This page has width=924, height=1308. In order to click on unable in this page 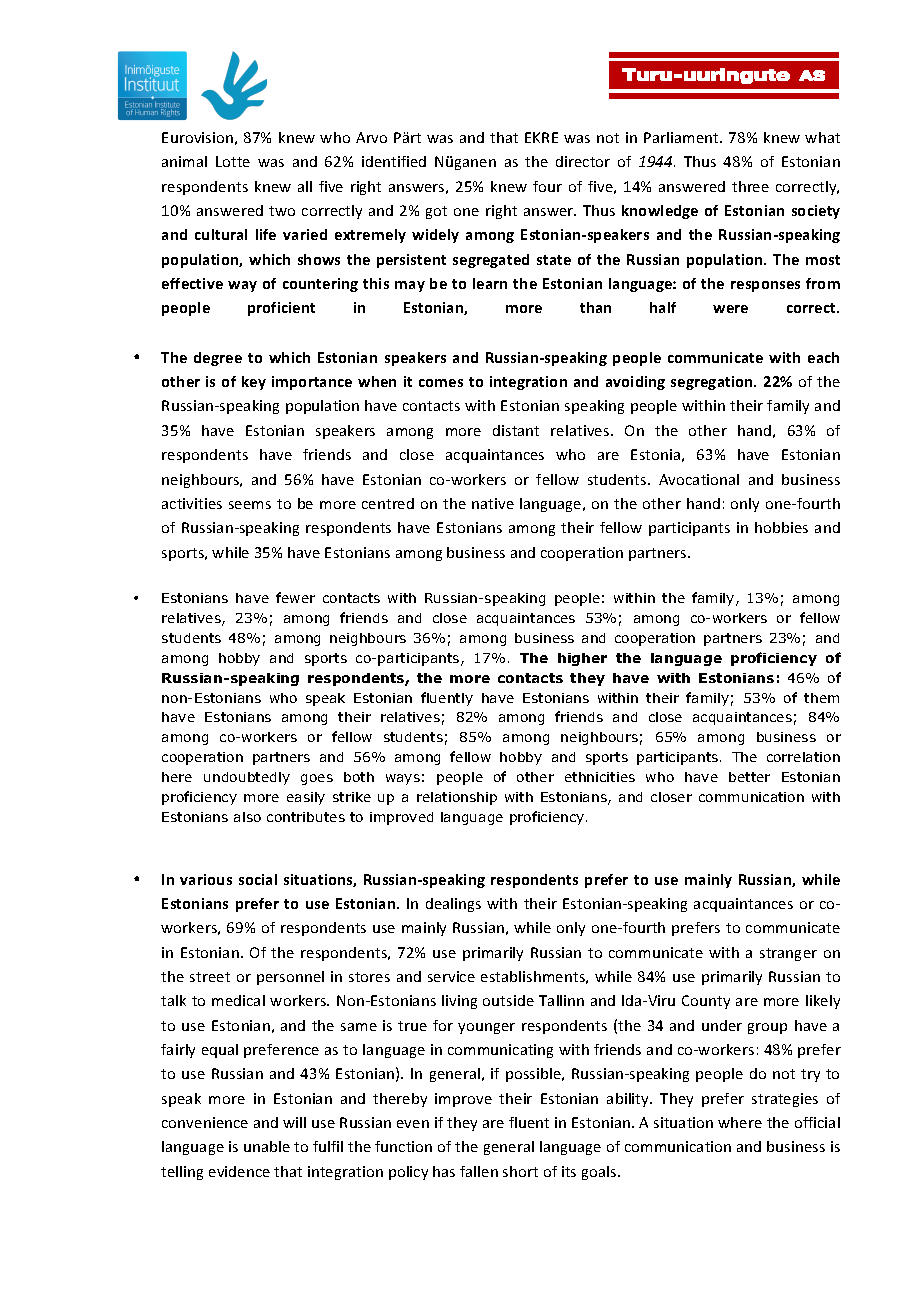, I will do `click(267, 1146)`.
